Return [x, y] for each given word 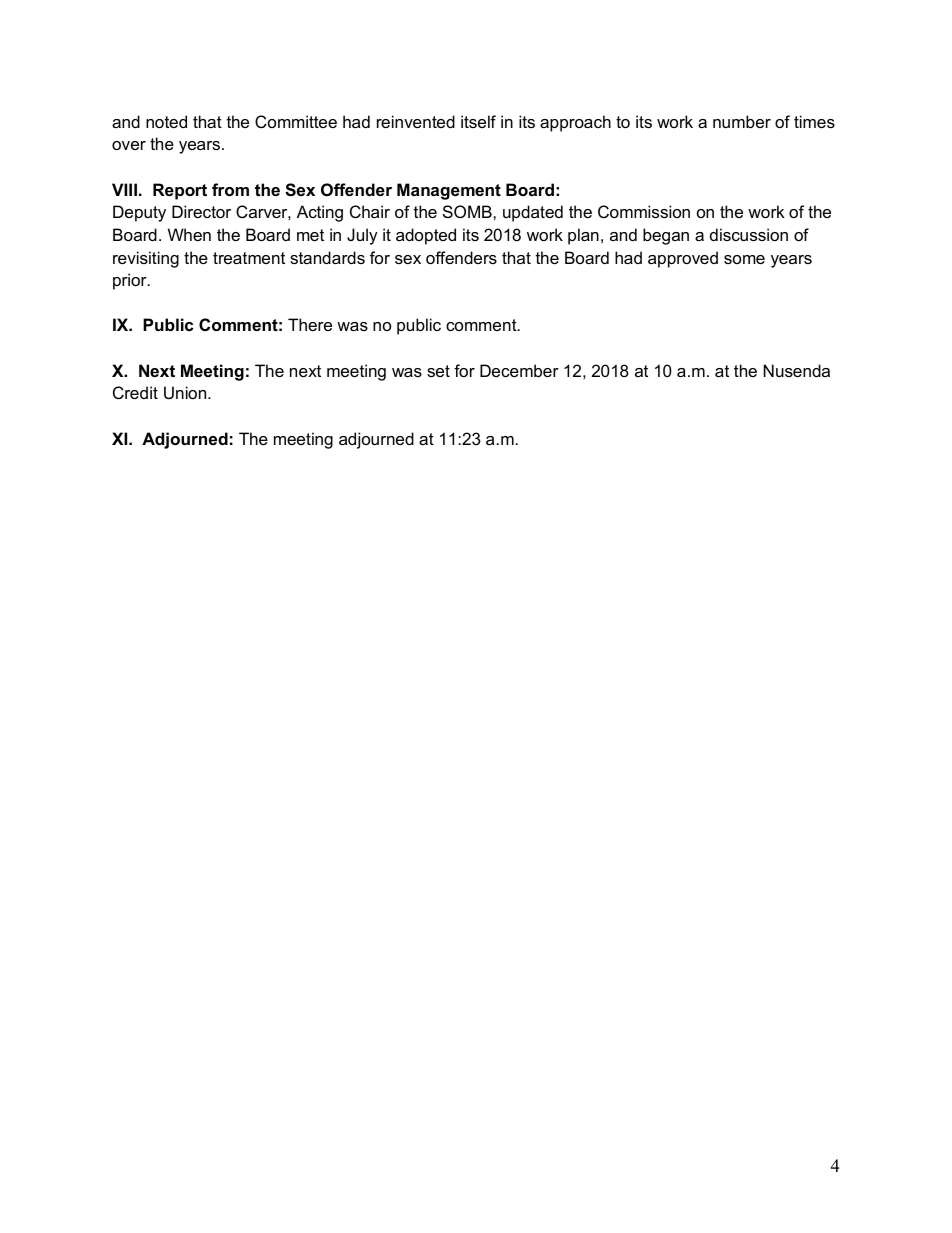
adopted [426, 236]
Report [180, 191]
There [310, 324]
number [742, 121]
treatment [249, 258]
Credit [135, 392]
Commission [644, 211]
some [744, 259]
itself [478, 121]
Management [449, 191]
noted [166, 121]
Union [186, 392]
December [519, 370]
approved [683, 259]
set [438, 371]
